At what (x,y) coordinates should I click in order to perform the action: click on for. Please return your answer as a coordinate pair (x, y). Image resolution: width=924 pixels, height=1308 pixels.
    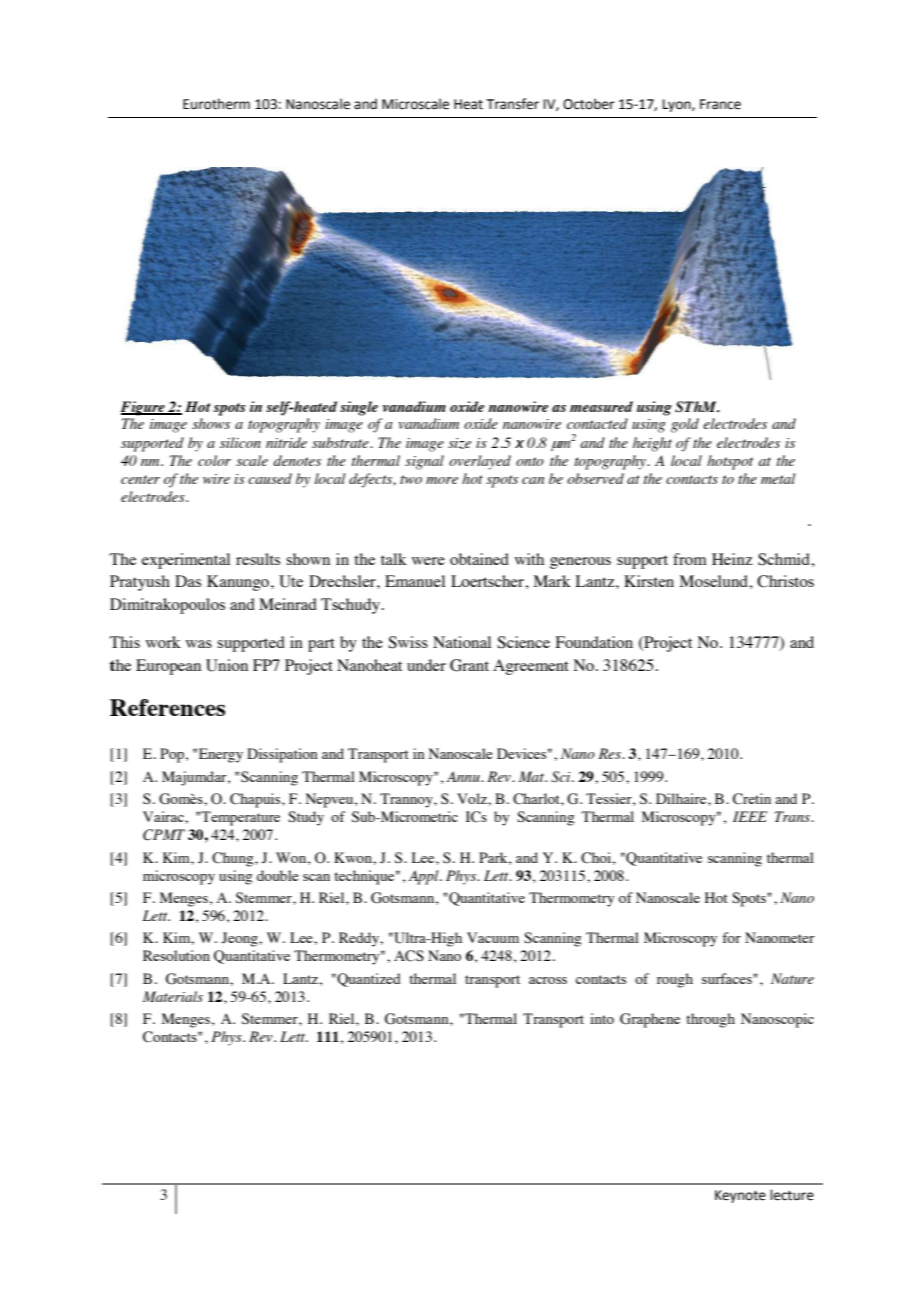
    Looking at the image, I should click on (731, 937).
